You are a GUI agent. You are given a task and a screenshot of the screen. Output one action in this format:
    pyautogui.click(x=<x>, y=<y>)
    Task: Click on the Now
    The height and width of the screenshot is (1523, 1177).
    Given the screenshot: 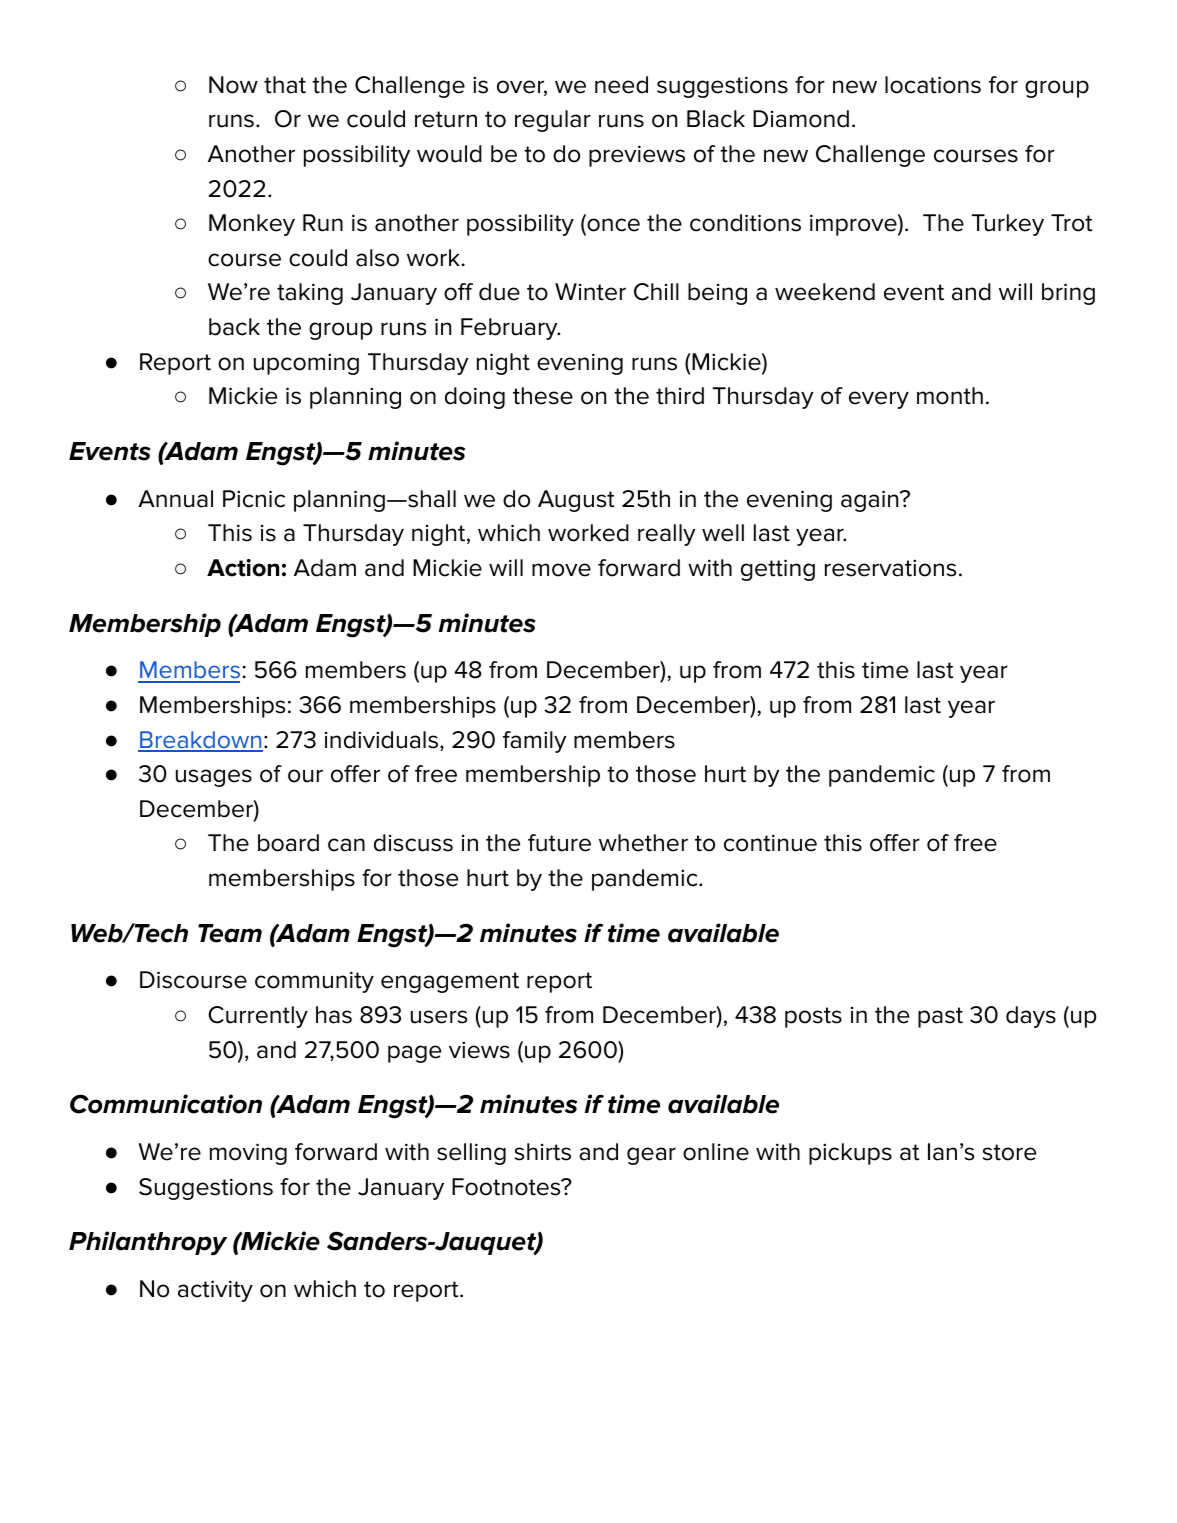 What is the action you would take?
    pyautogui.click(x=233, y=85)
